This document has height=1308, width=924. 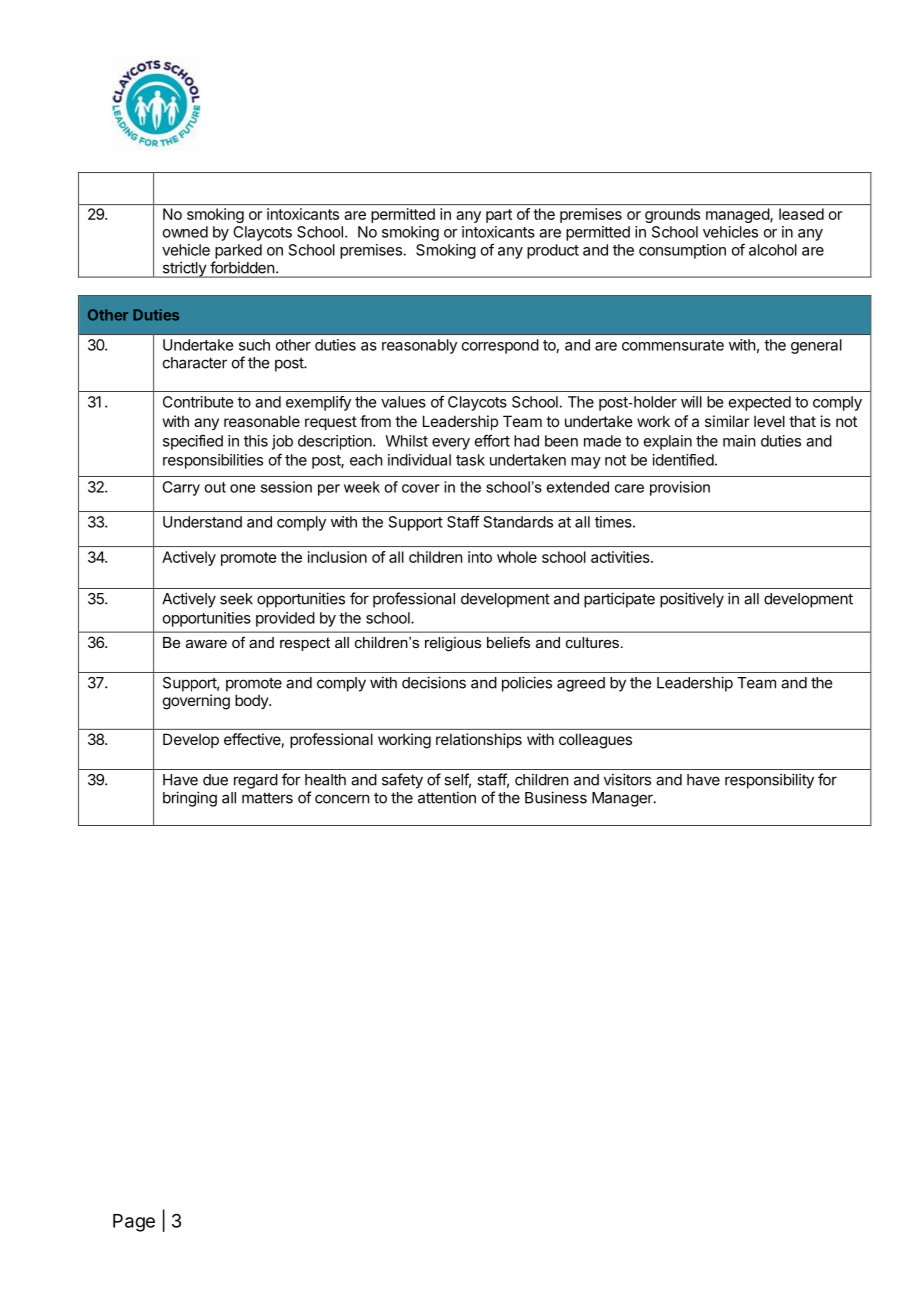 I want to click on responsibility, so click(x=769, y=781).
